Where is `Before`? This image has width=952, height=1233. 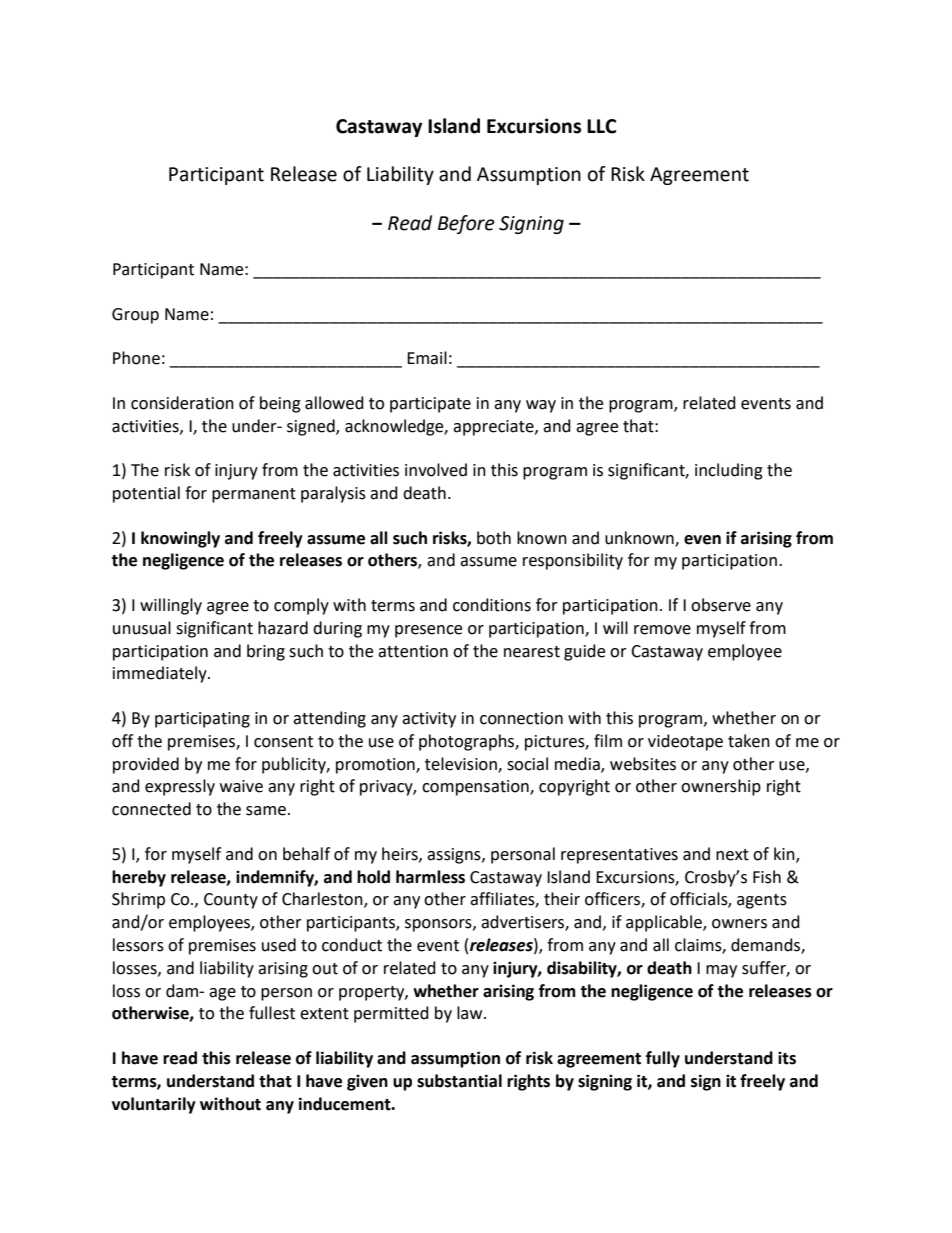
Before is located at coordinates (466, 224).
